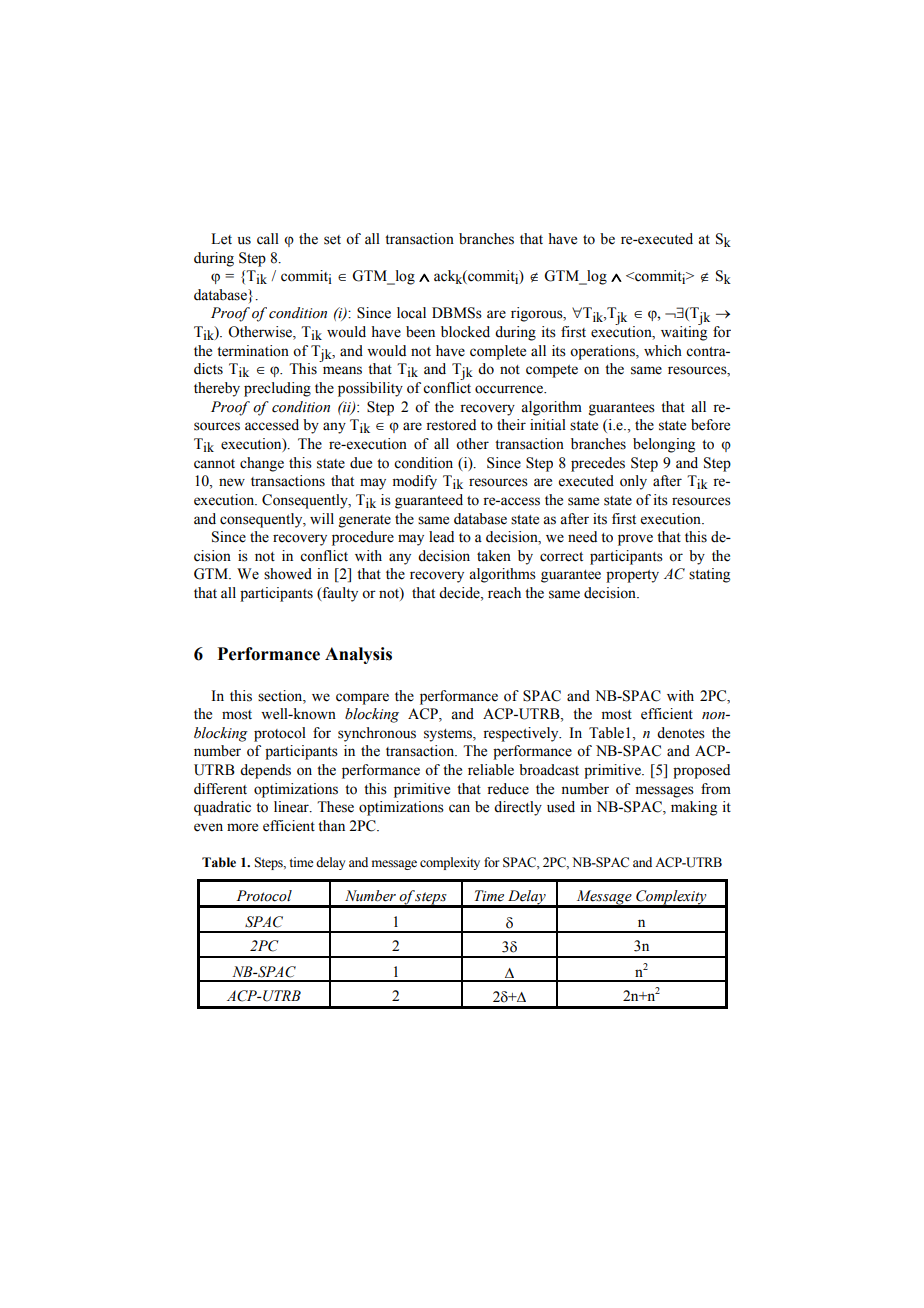  I want to click on local, so click(411, 313).
